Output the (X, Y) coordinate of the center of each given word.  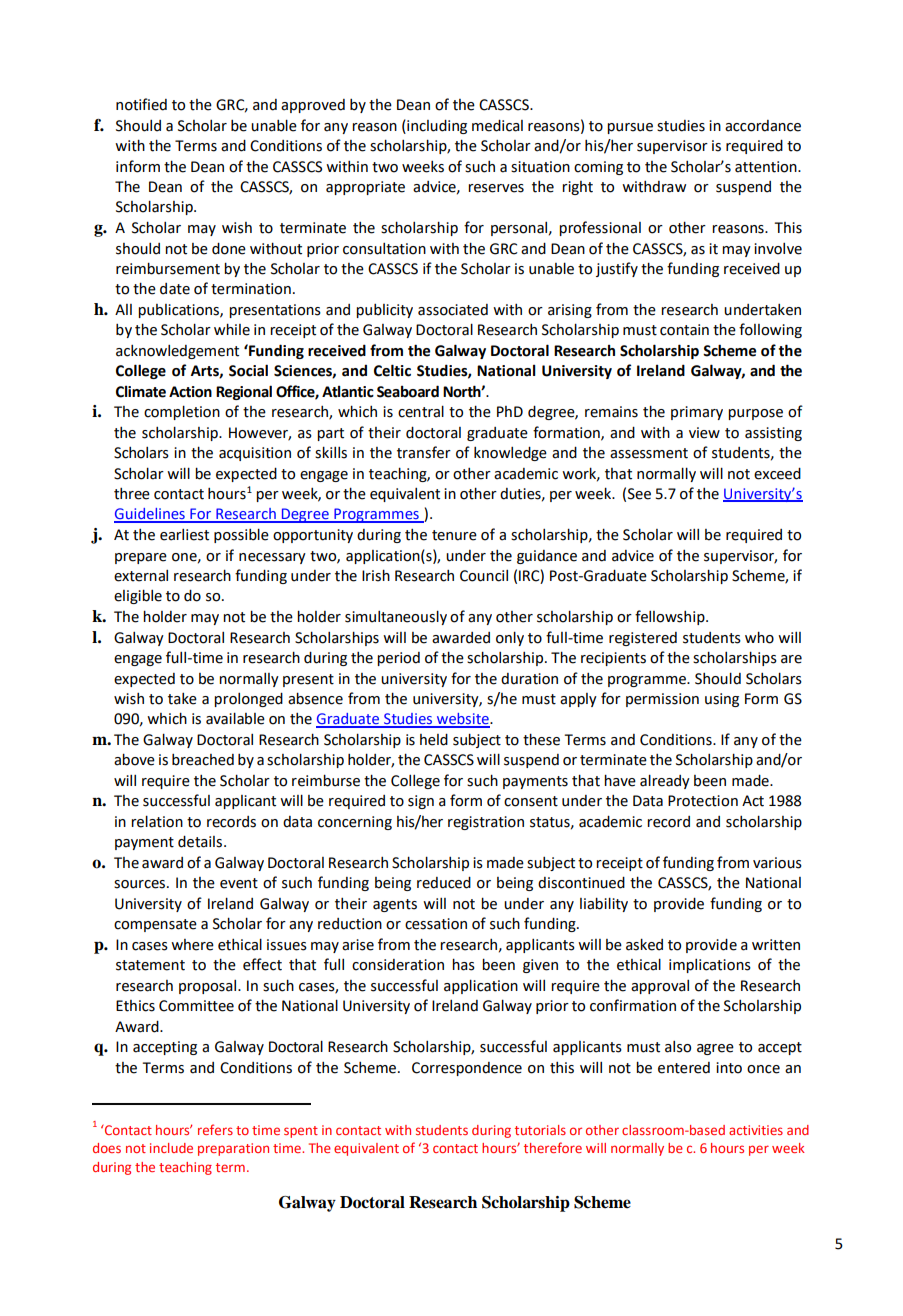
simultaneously (396, 617)
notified (141, 104)
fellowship (671, 617)
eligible (138, 596)
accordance (763, 126)
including (436, 127)
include (171, 1148)
